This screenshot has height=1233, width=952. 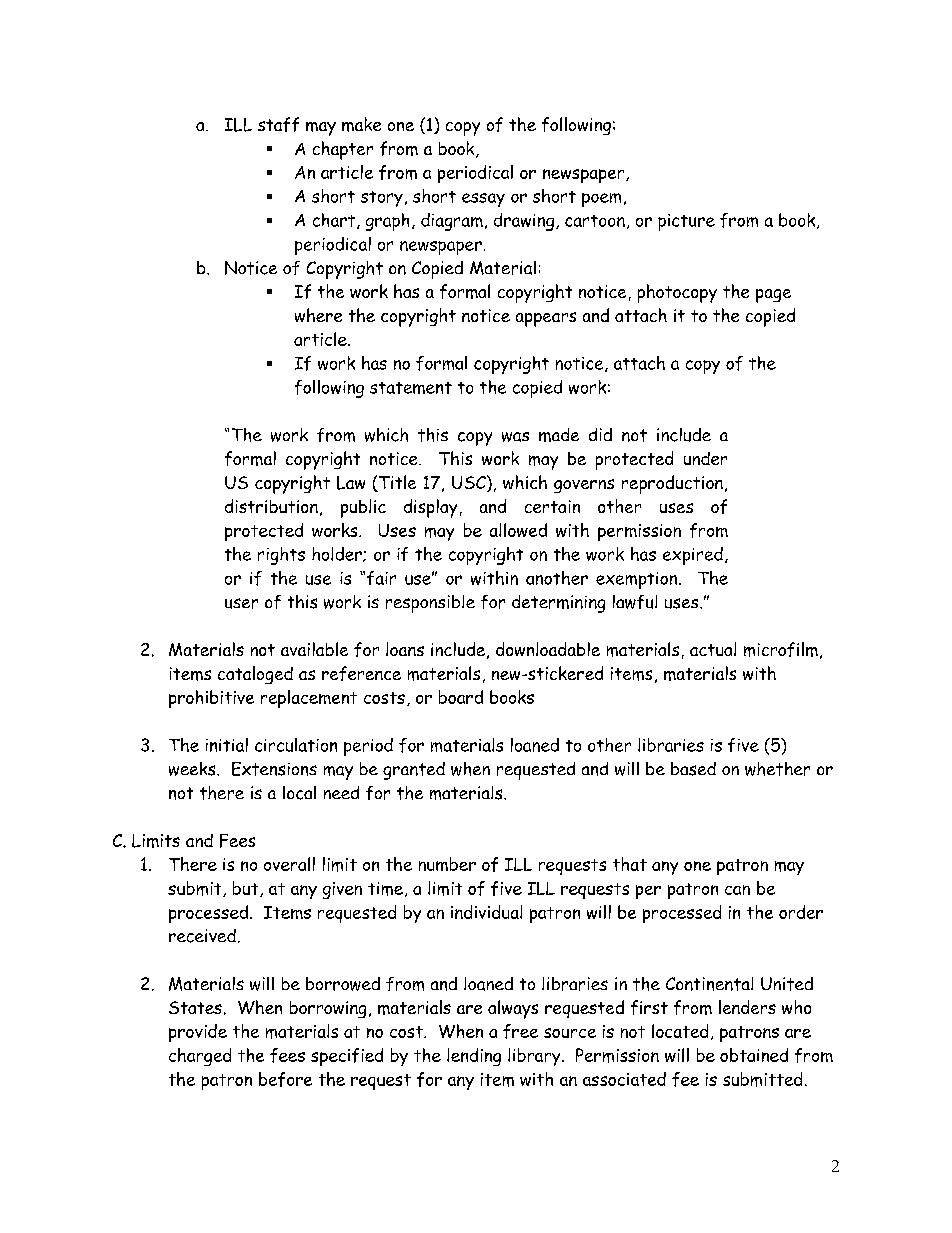 What do you see at coordinates (278, 124) in the screenshot?
I see `staff` at bounding box center [278, 124].
